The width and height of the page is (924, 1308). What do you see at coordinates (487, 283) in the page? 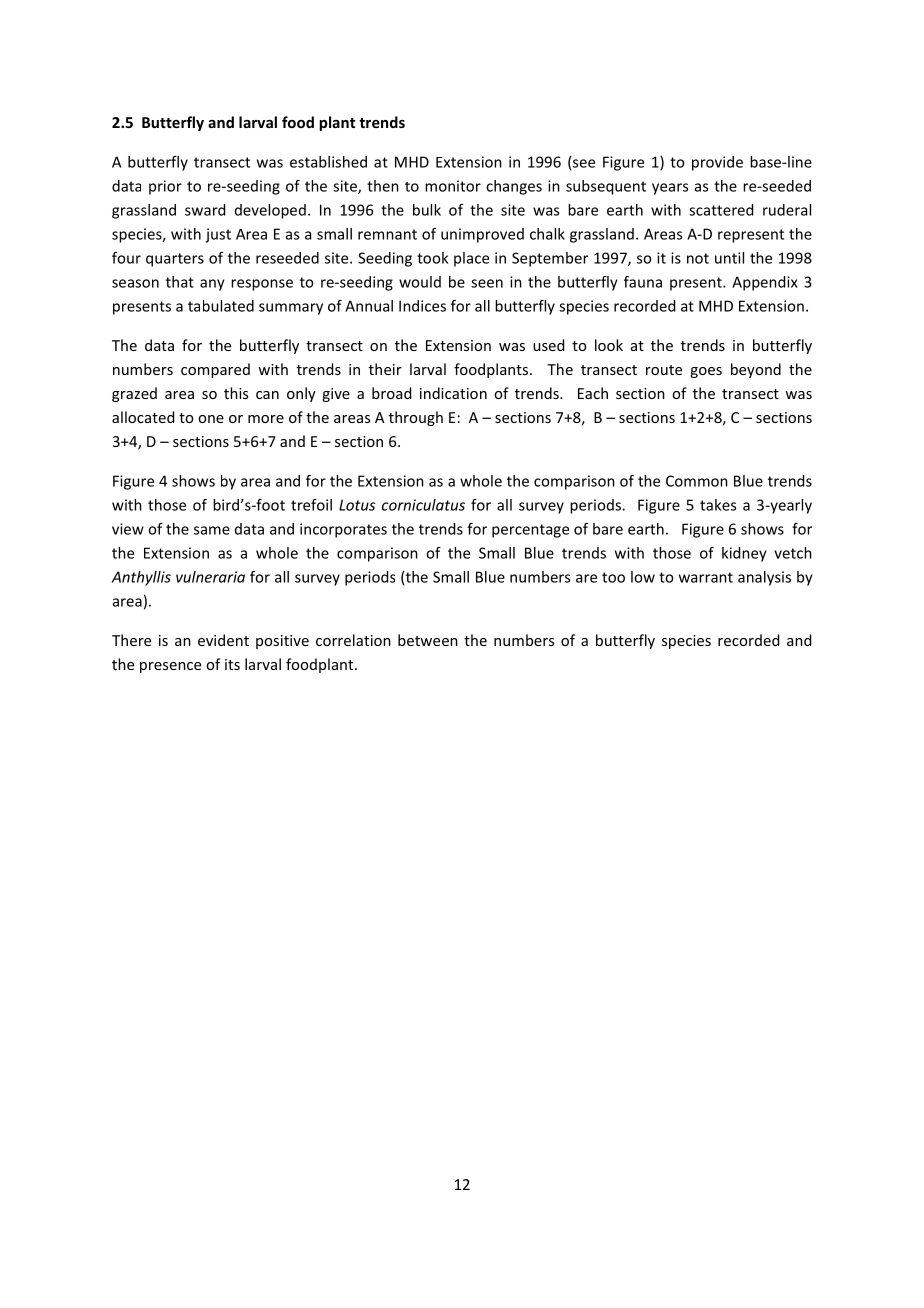
I see `seen` at bounding box center [487, 283].
